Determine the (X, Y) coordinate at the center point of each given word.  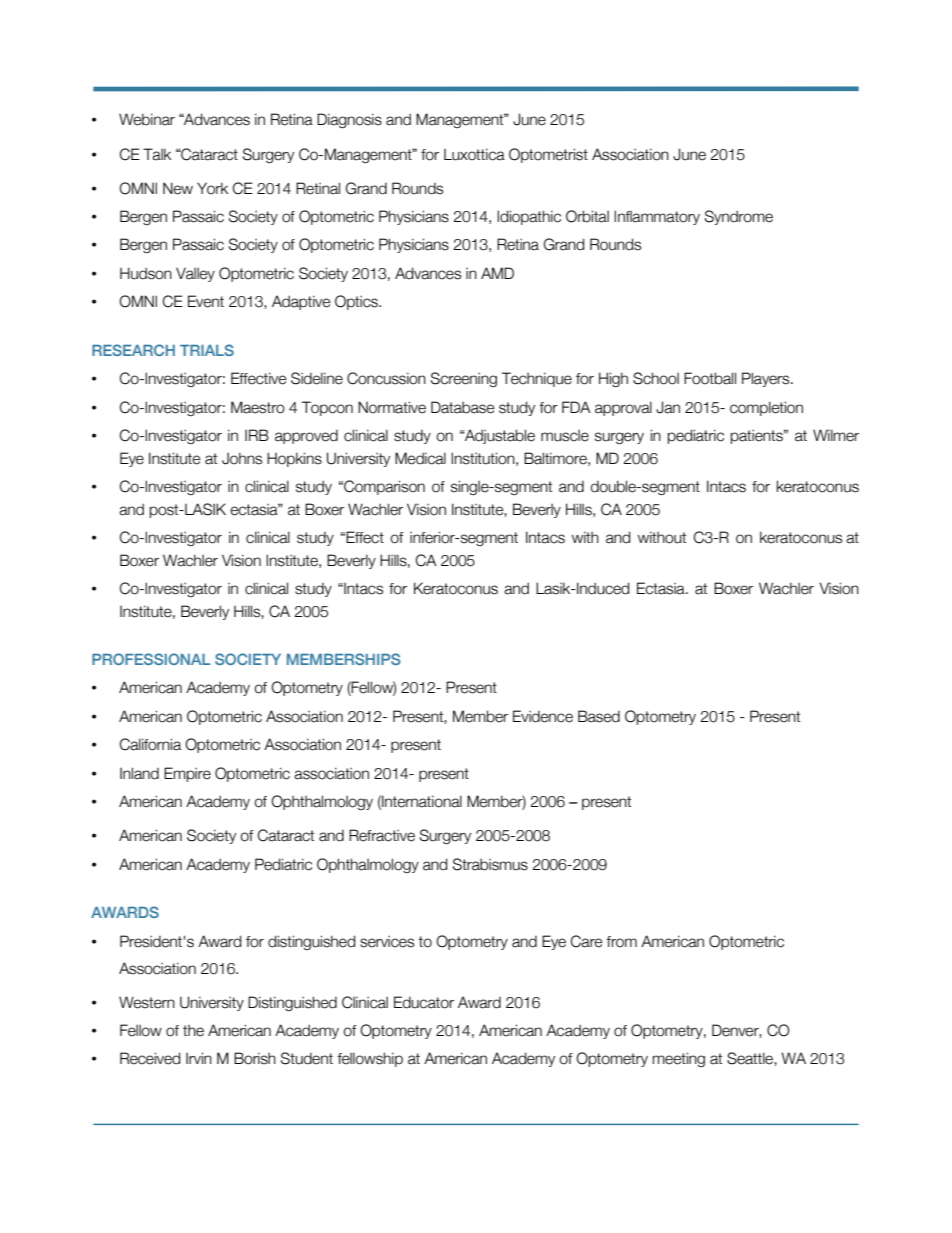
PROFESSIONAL (151, 659)
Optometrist (548, 155)
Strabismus (490, 864)
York (212, 188)
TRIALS (207, 350)
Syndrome (739, 217)
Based (599, 716)
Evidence (543, 716)
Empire (187, 774)
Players (767, 379)
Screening (464, 379)
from (621, 942)
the (193, 1031)
